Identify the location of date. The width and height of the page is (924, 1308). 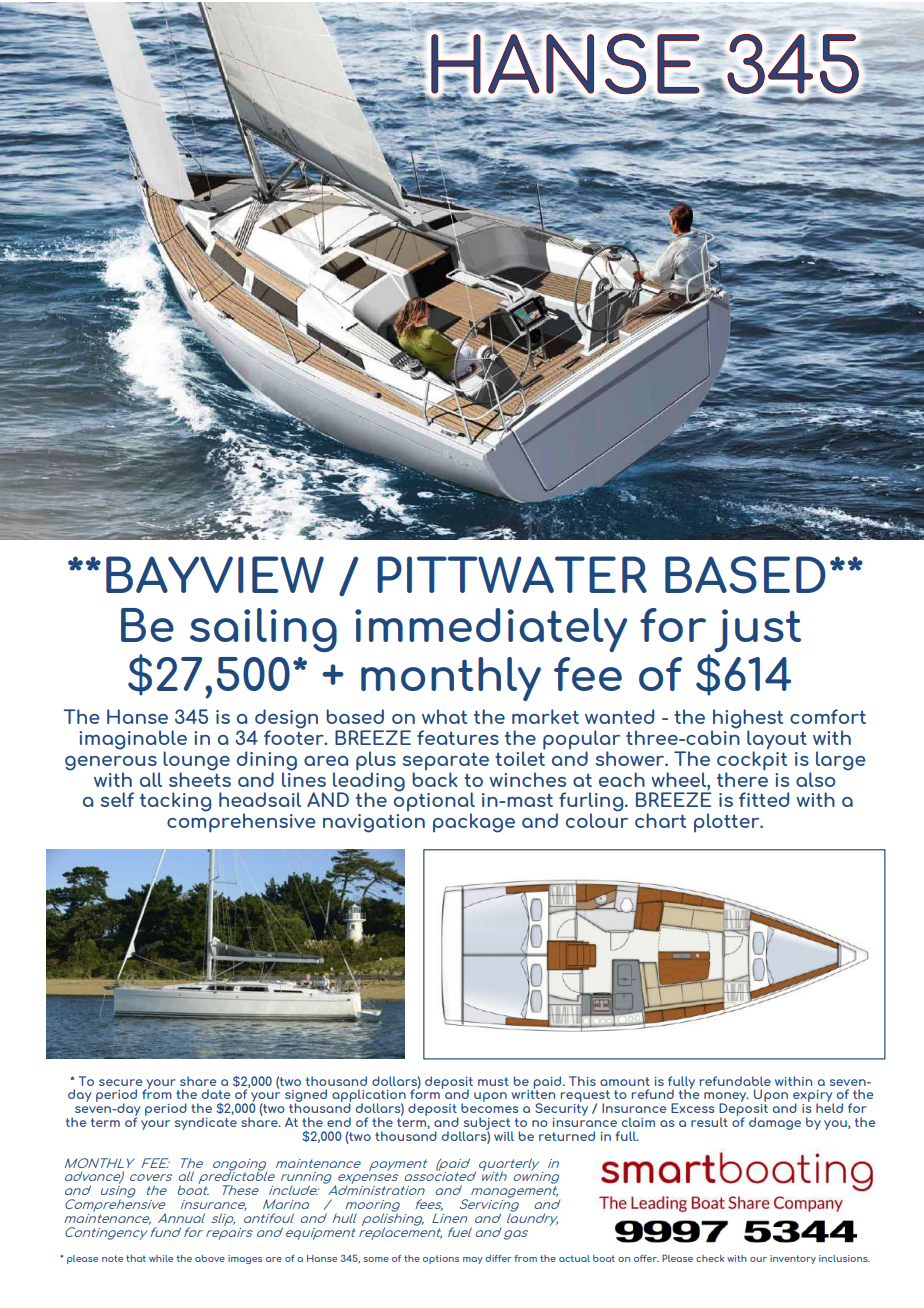
(216, 1094).
